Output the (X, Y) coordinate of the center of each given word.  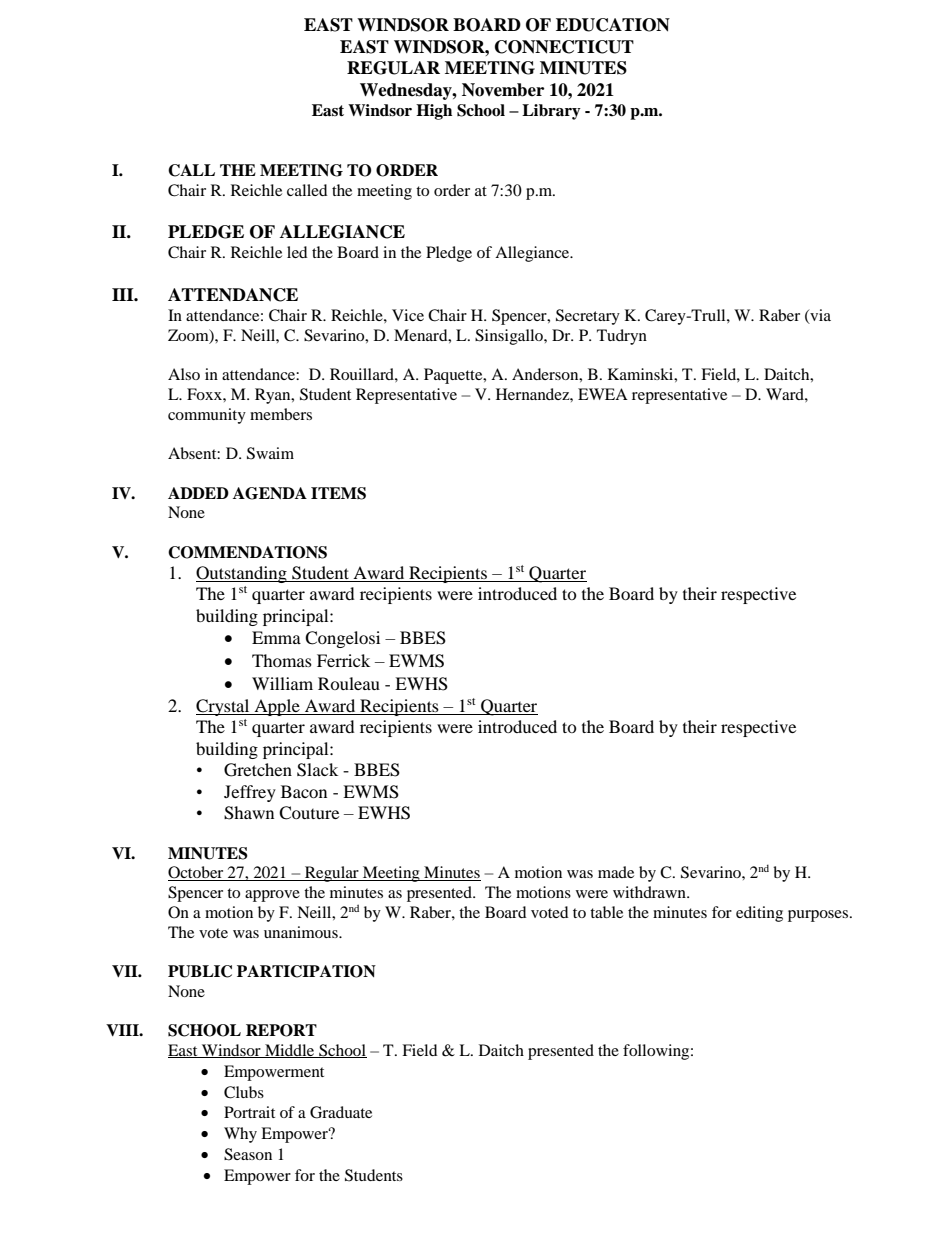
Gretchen (258, 770)
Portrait (249, 1112)
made (616, 872)
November (503, 90)
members (281, 414)
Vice (408, 315)
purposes (819, 916)
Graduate (341, 1112)
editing (759, 914)
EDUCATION (613, 25)
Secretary (588, 317)
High (434, 112)
